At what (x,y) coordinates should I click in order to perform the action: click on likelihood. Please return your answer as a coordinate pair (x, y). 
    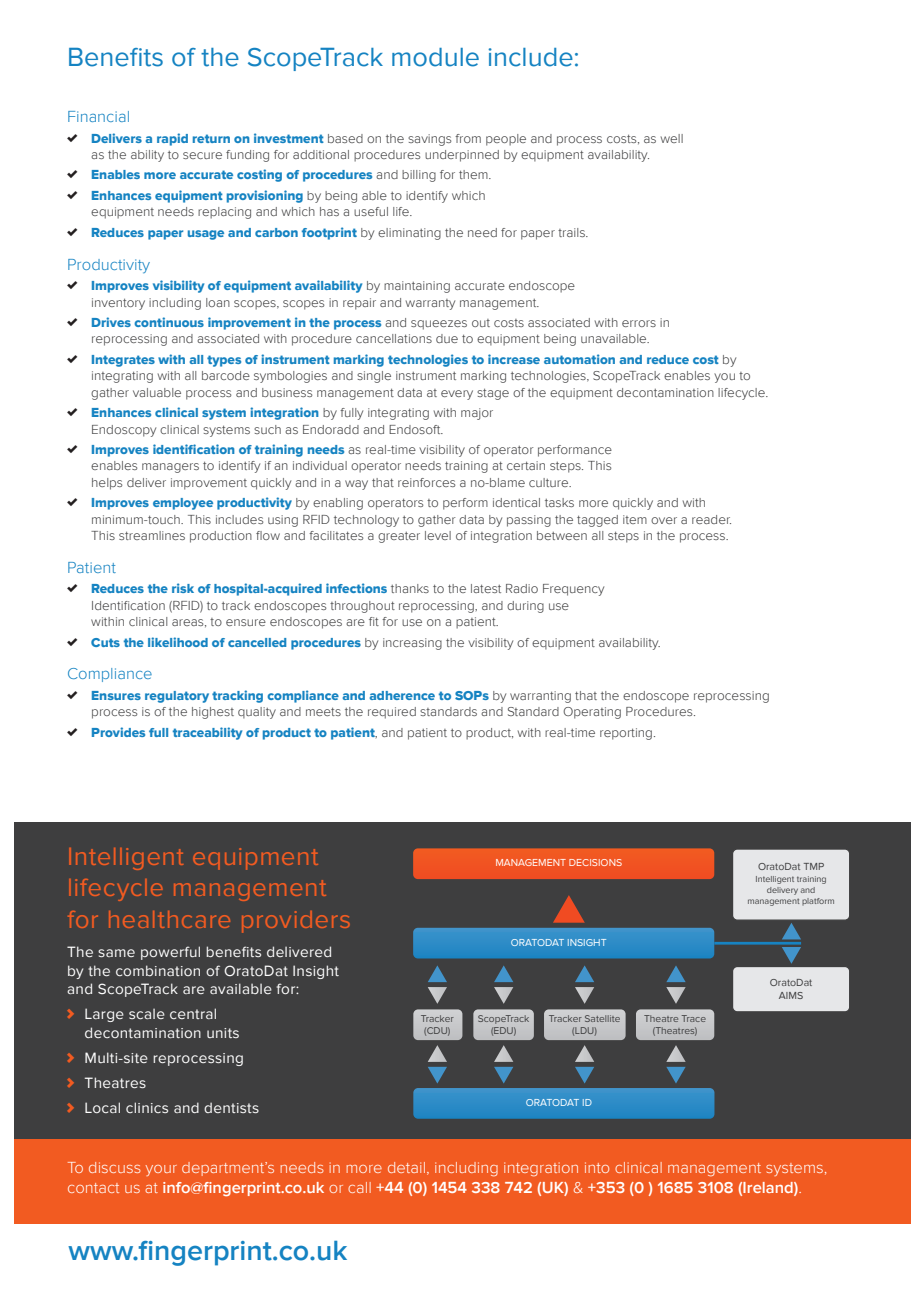
    Looking at the image, I should click on (178, 642).
